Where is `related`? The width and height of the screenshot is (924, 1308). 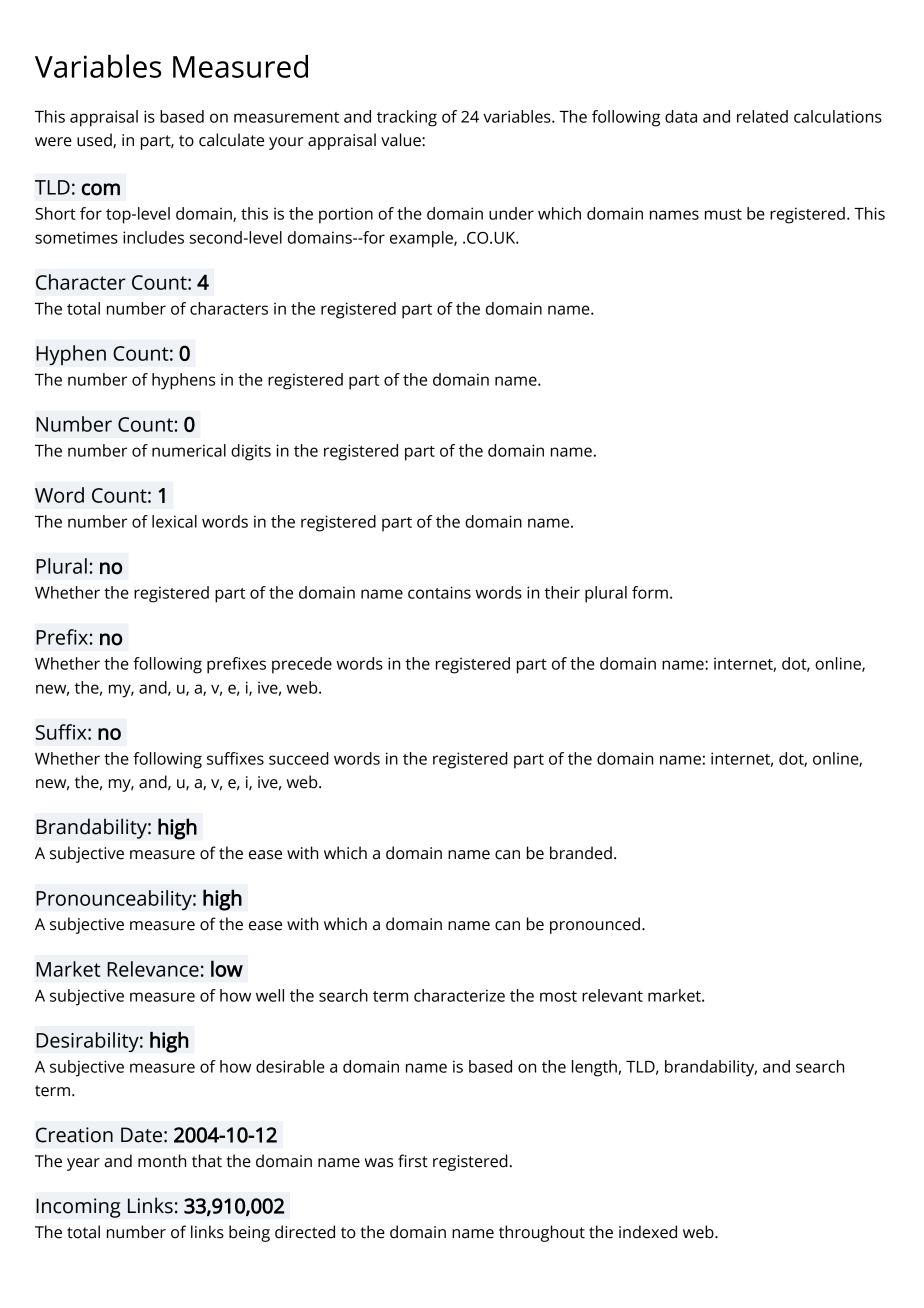
related is located at coordinates (762, 116).
